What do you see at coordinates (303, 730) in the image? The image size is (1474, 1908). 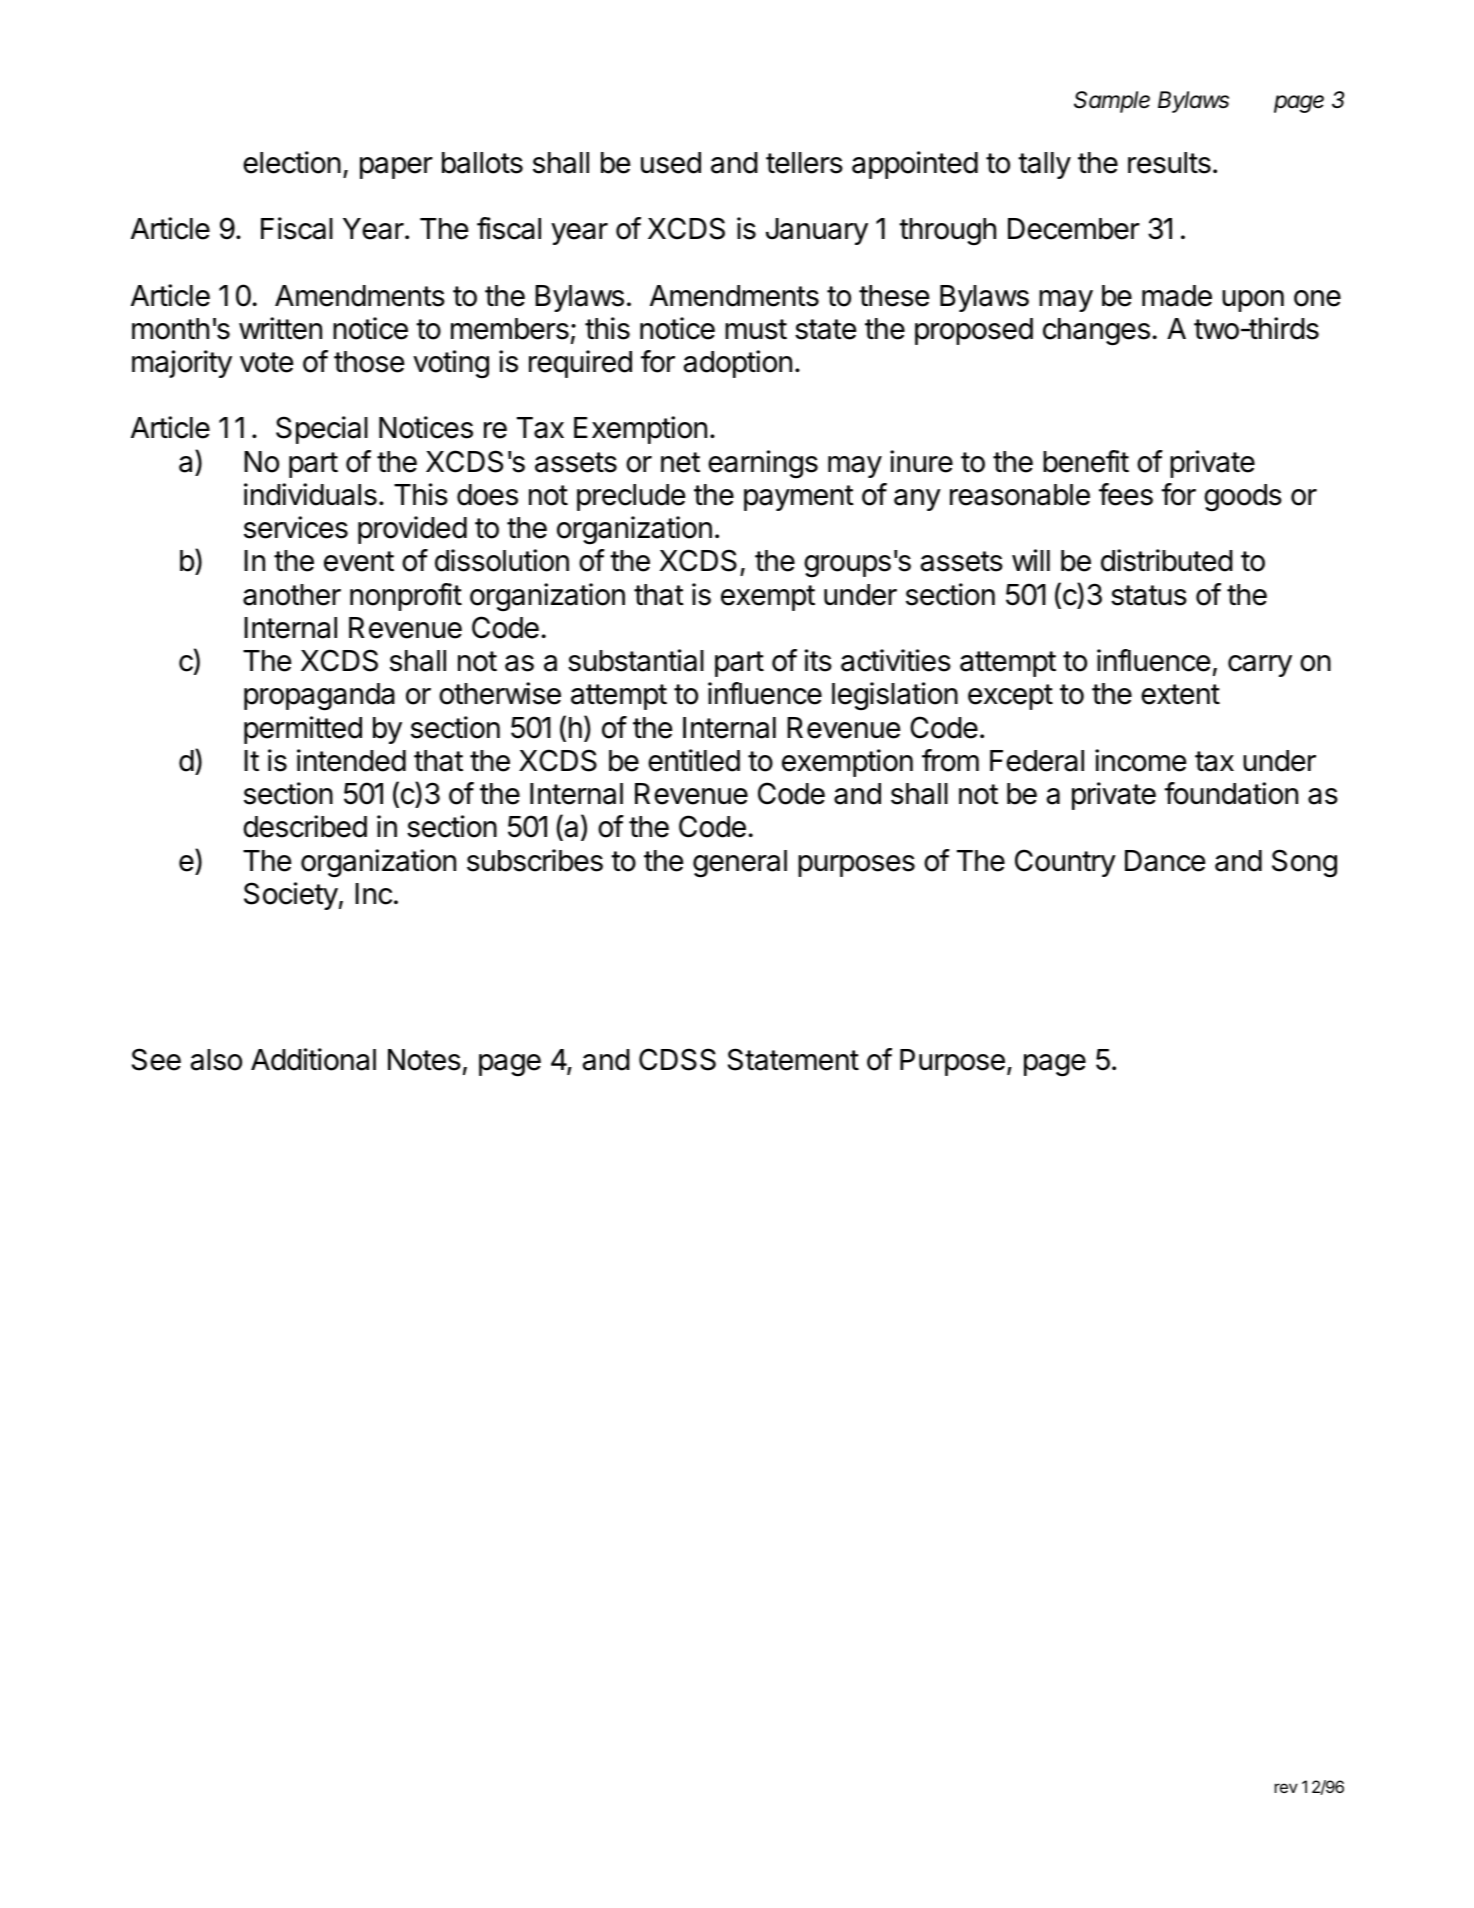 I see `permitted` at bounding box center [303, 730].
